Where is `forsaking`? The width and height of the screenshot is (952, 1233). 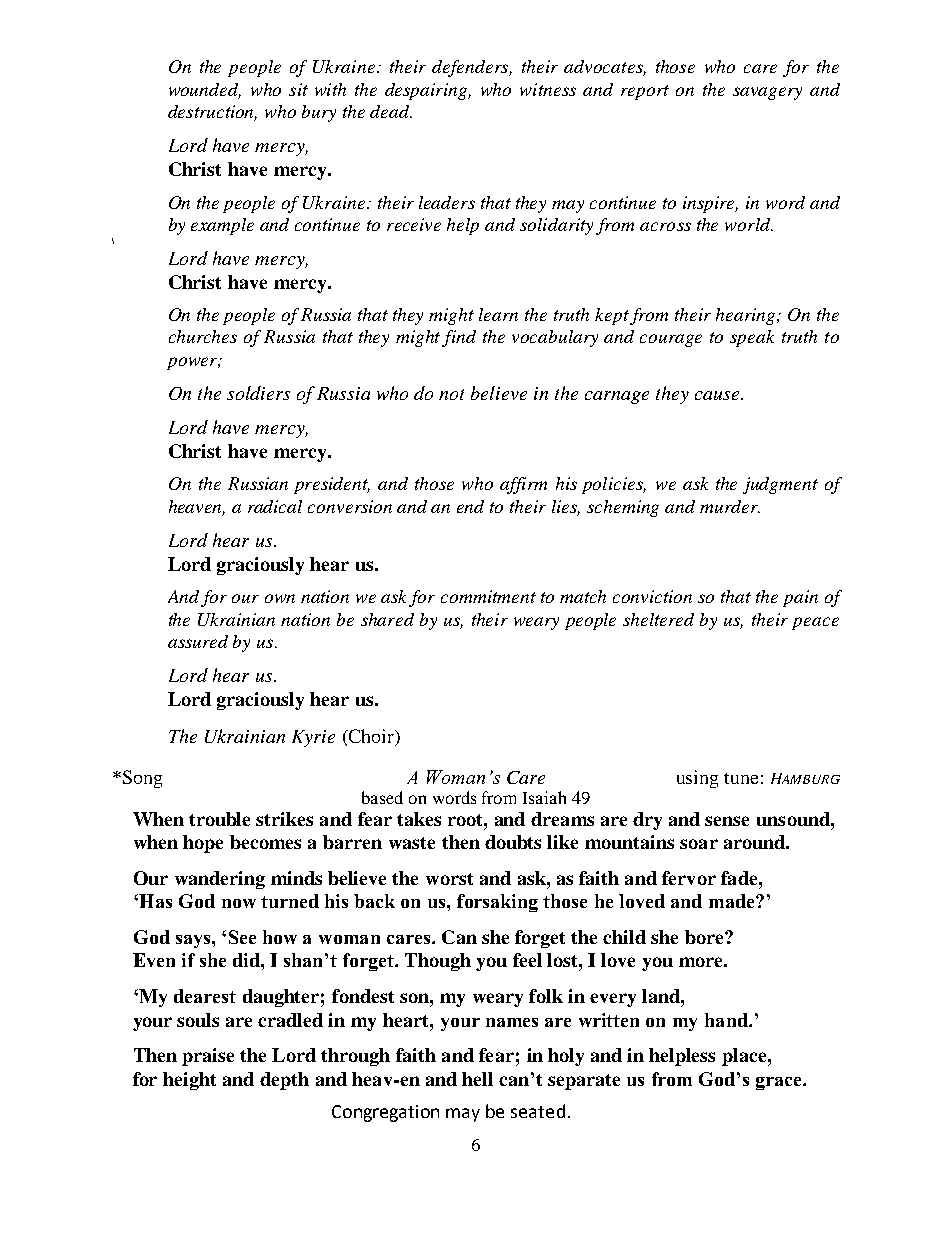 forsaking is located at coordinates (497, 903).
